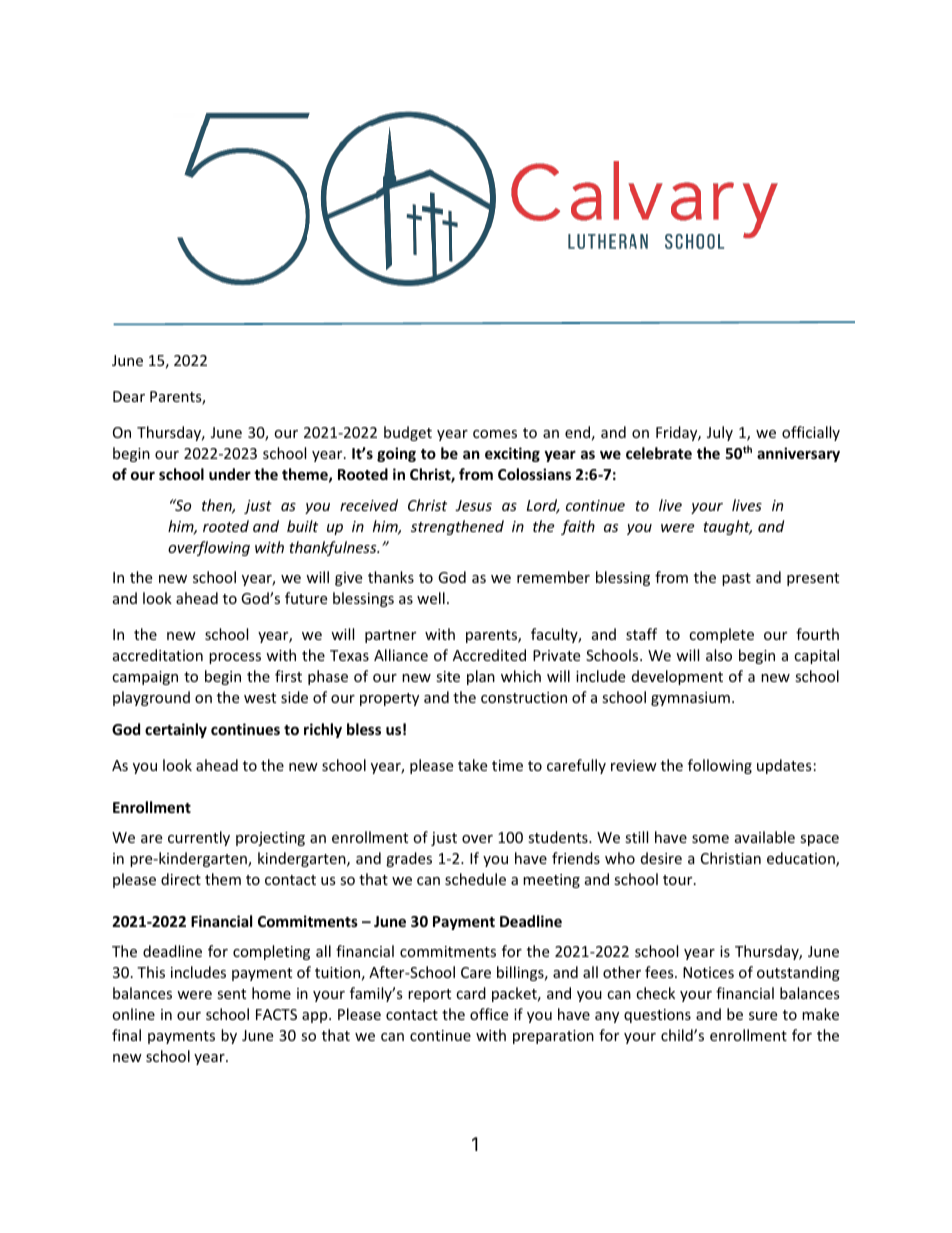  What do you see at coordinates (690, 699) in the screenshot?
I see `gymnasium` at bounding box center [690, 699].
